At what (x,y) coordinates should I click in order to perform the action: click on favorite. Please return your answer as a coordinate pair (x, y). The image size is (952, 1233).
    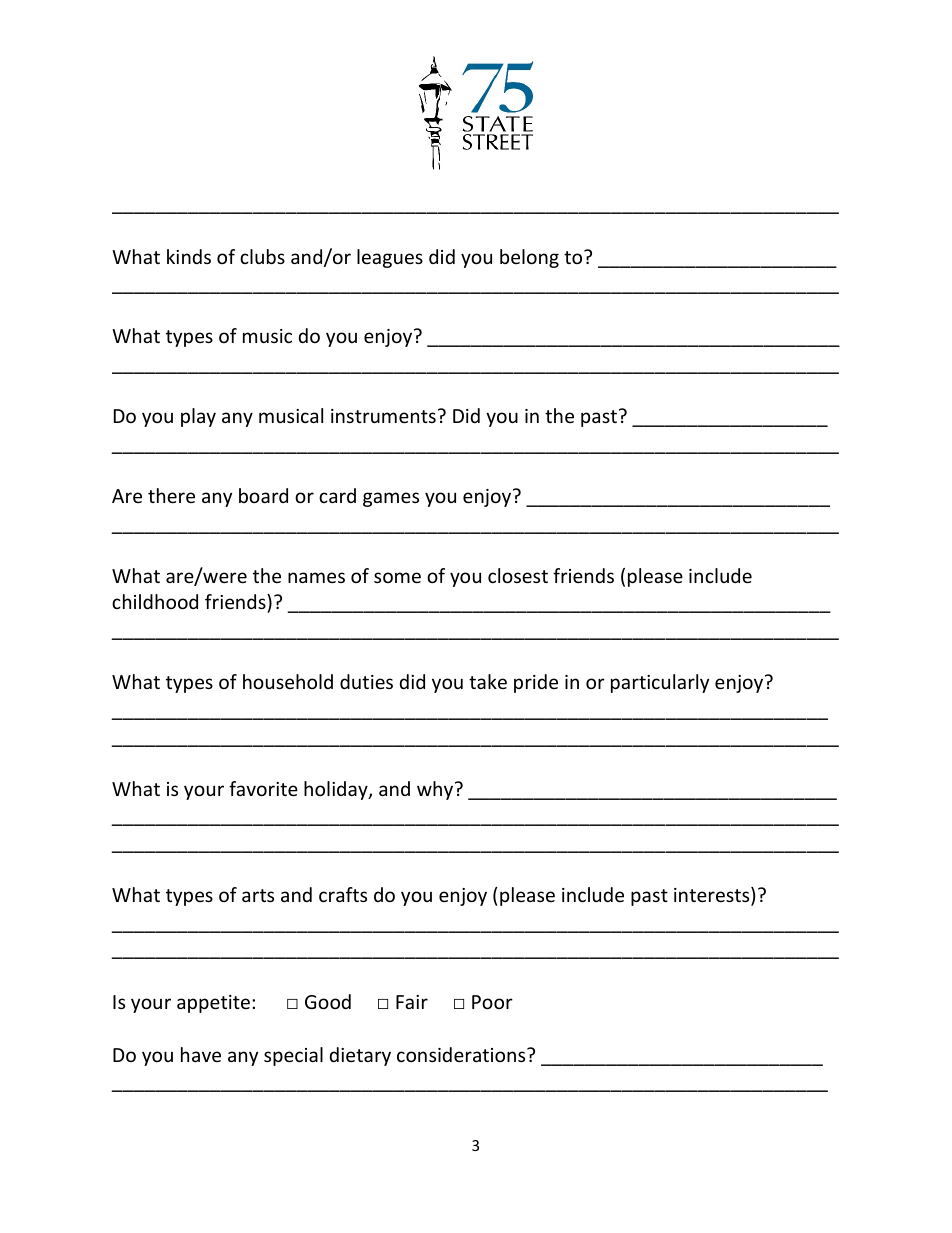
    Looking at the image, I should click on (263, 788).
